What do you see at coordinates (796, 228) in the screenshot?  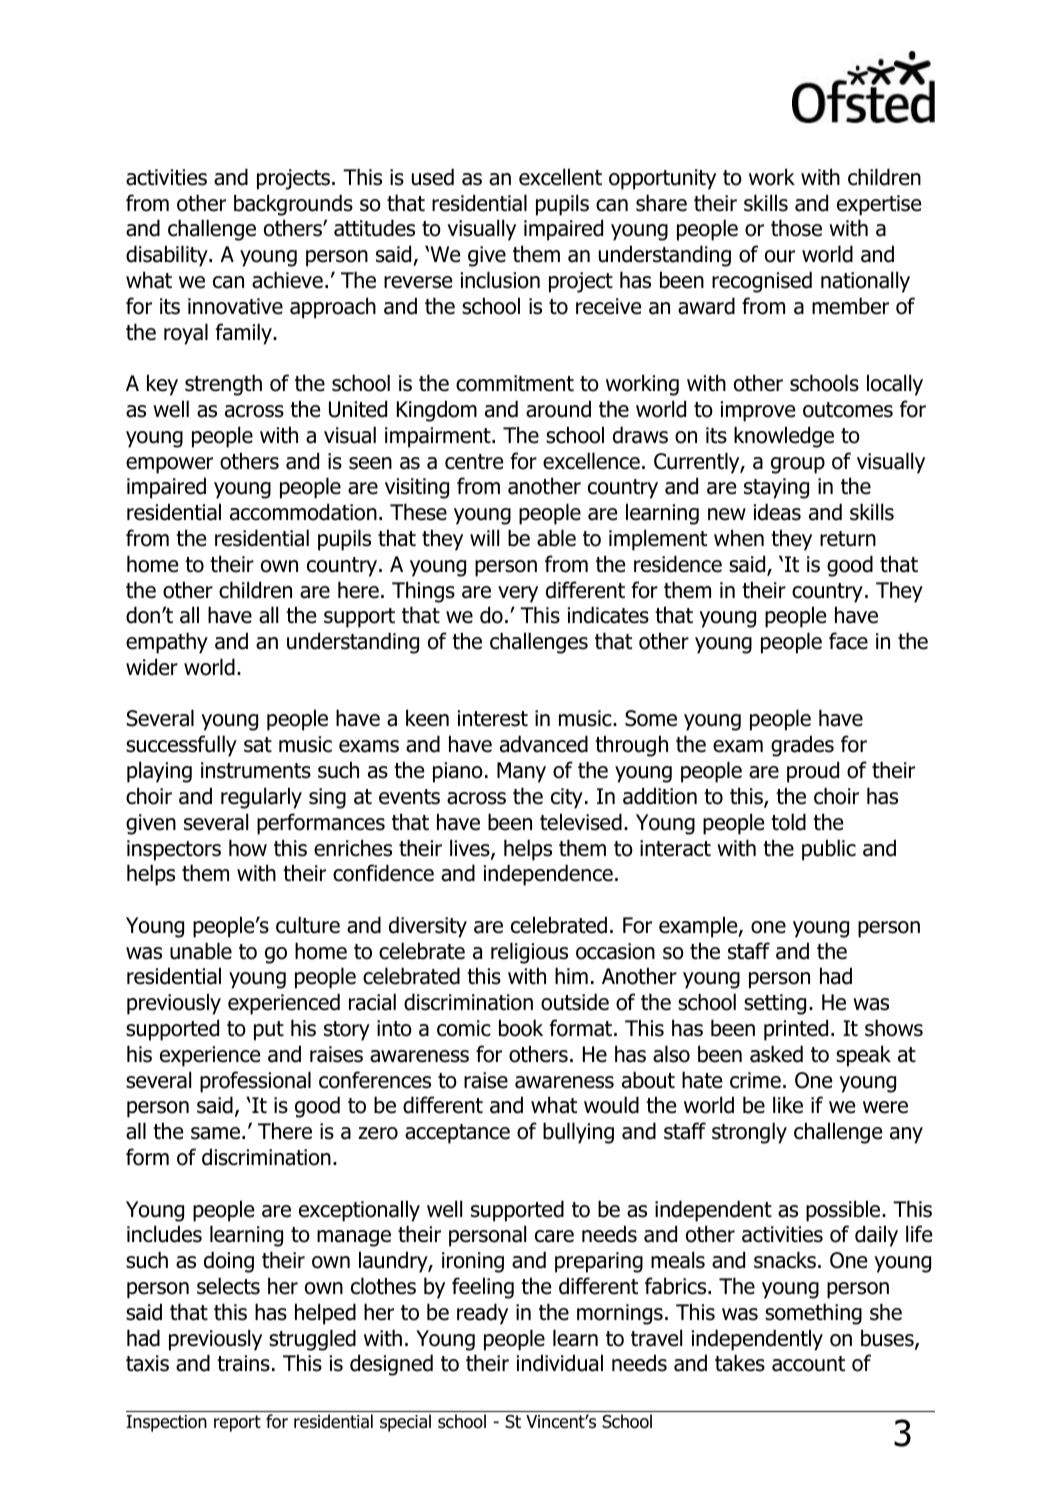 I see `those` at bounding box center [796, 228].
